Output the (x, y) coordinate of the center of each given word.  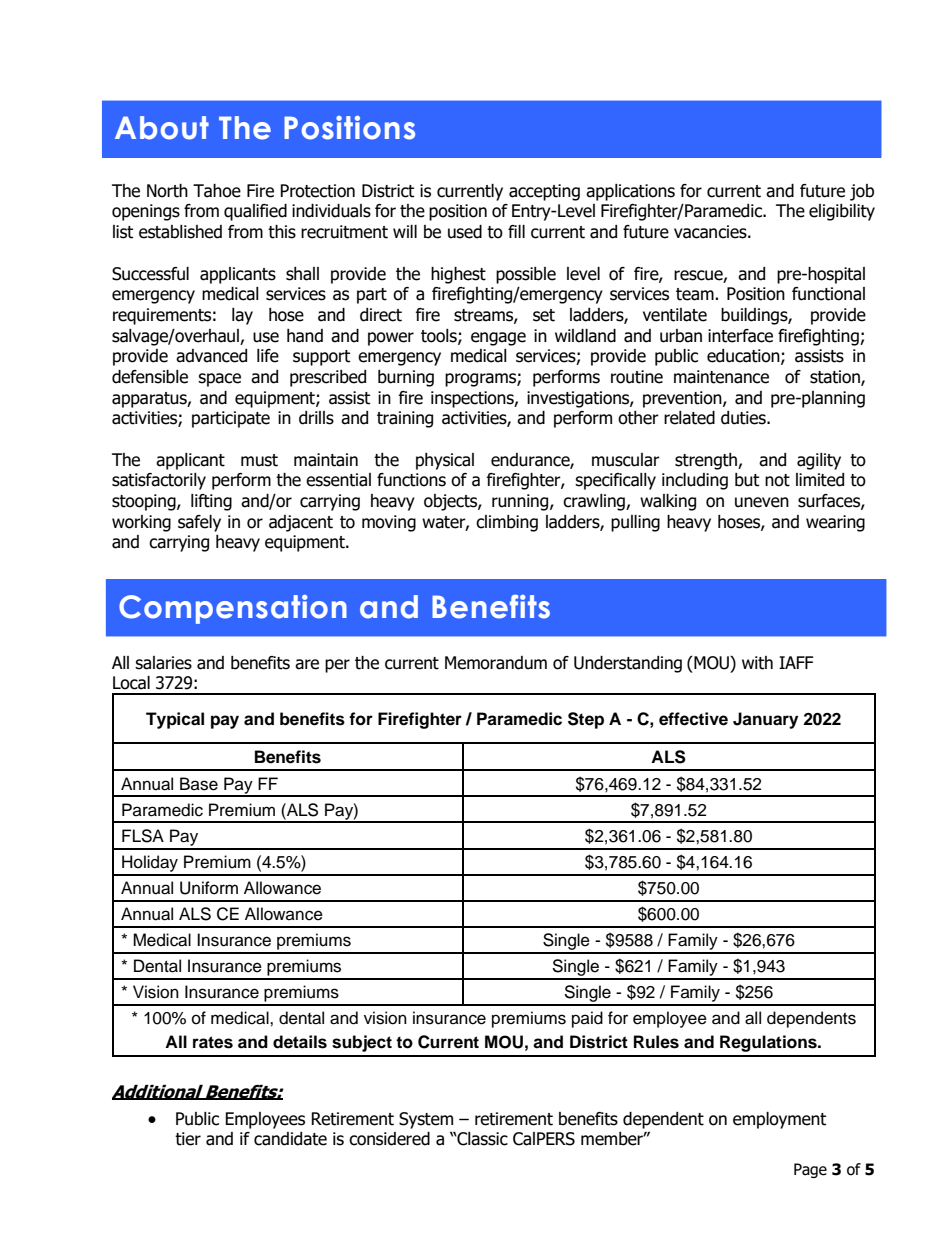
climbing (507, 523)
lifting (211, 502)
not (777, 480)
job (862, 192)
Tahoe (217, 191)
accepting (544, 192)
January (765, 720)
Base (199, 784)
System (426, 1120)
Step (586, 720)
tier (188, 1139)
